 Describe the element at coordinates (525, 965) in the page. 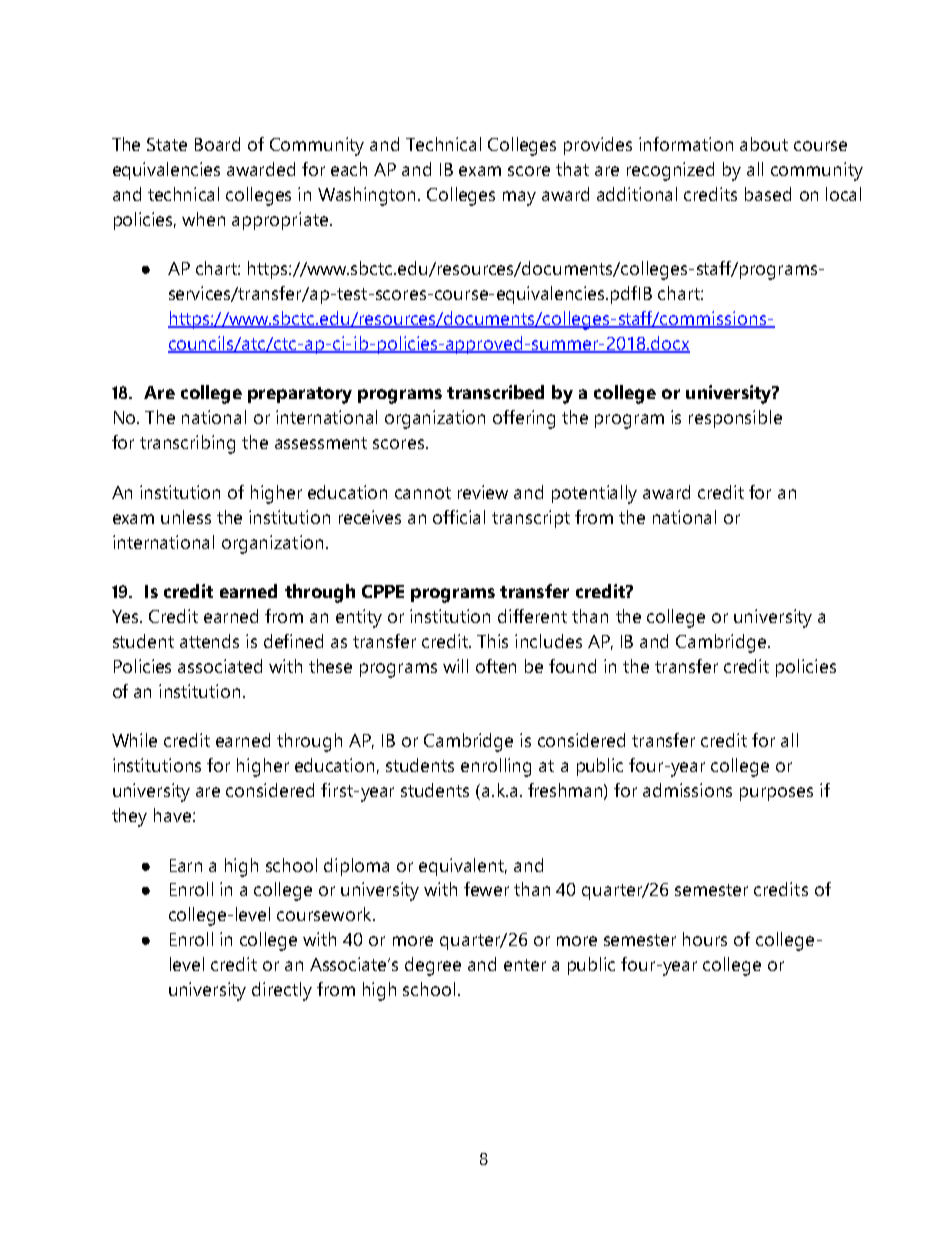

I see `enter` at that location.
